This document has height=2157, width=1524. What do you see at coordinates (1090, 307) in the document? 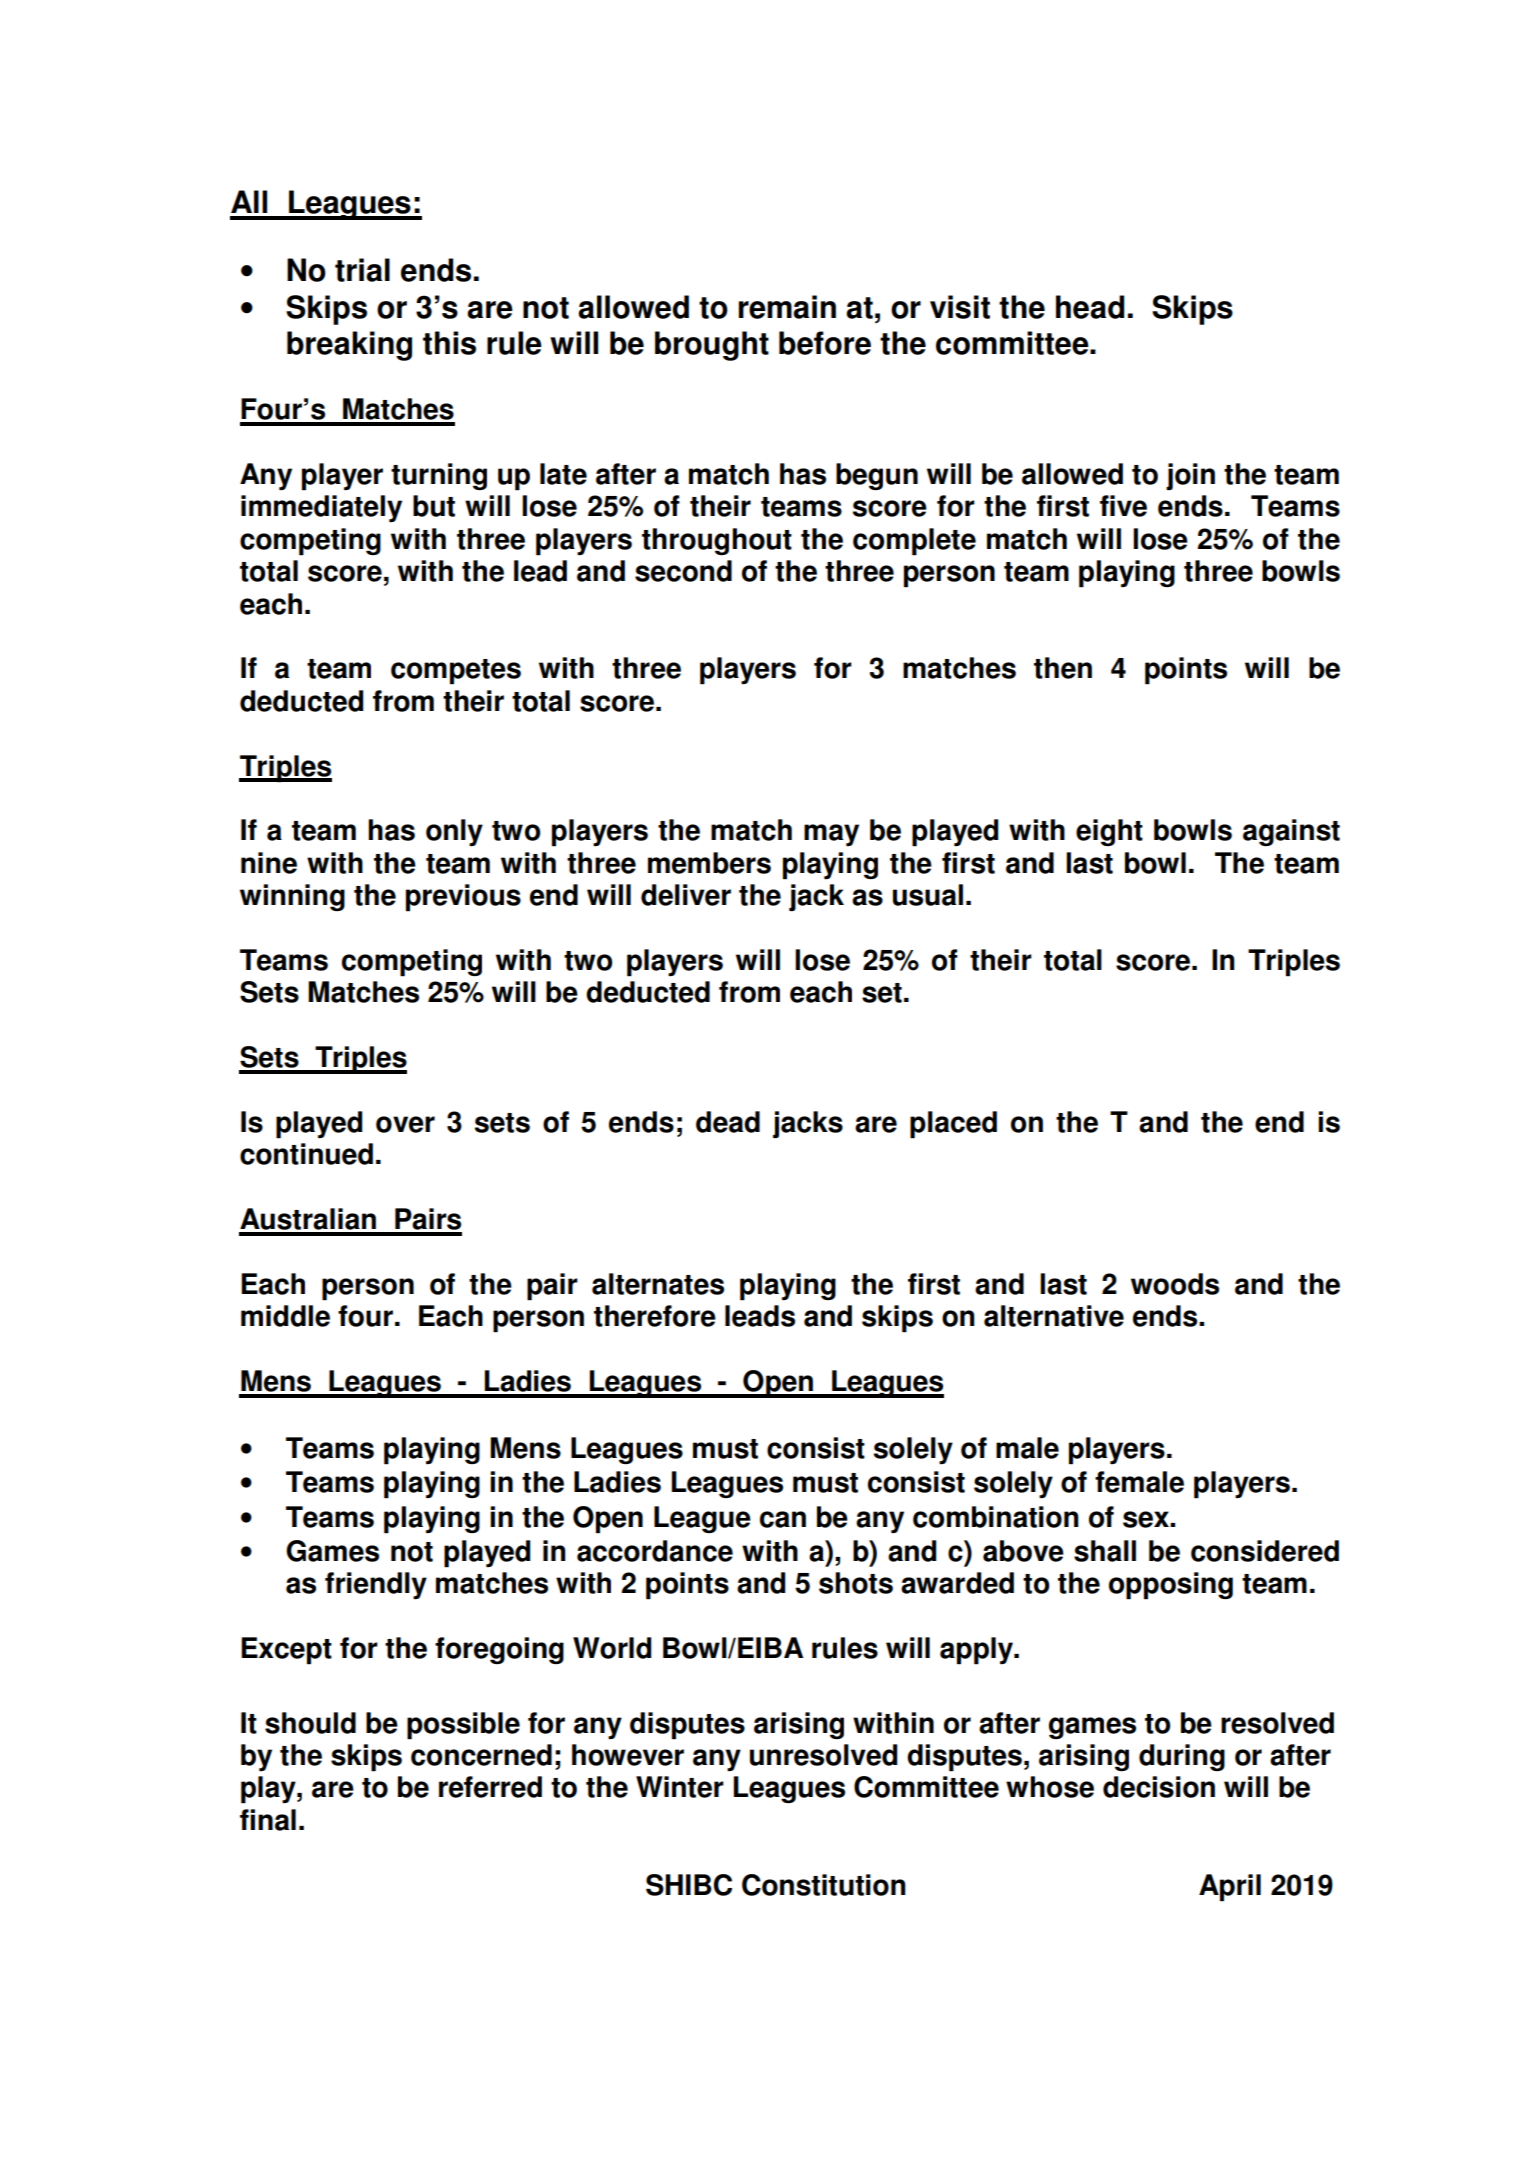
I see `head` at bounding box center [1090, 307].
